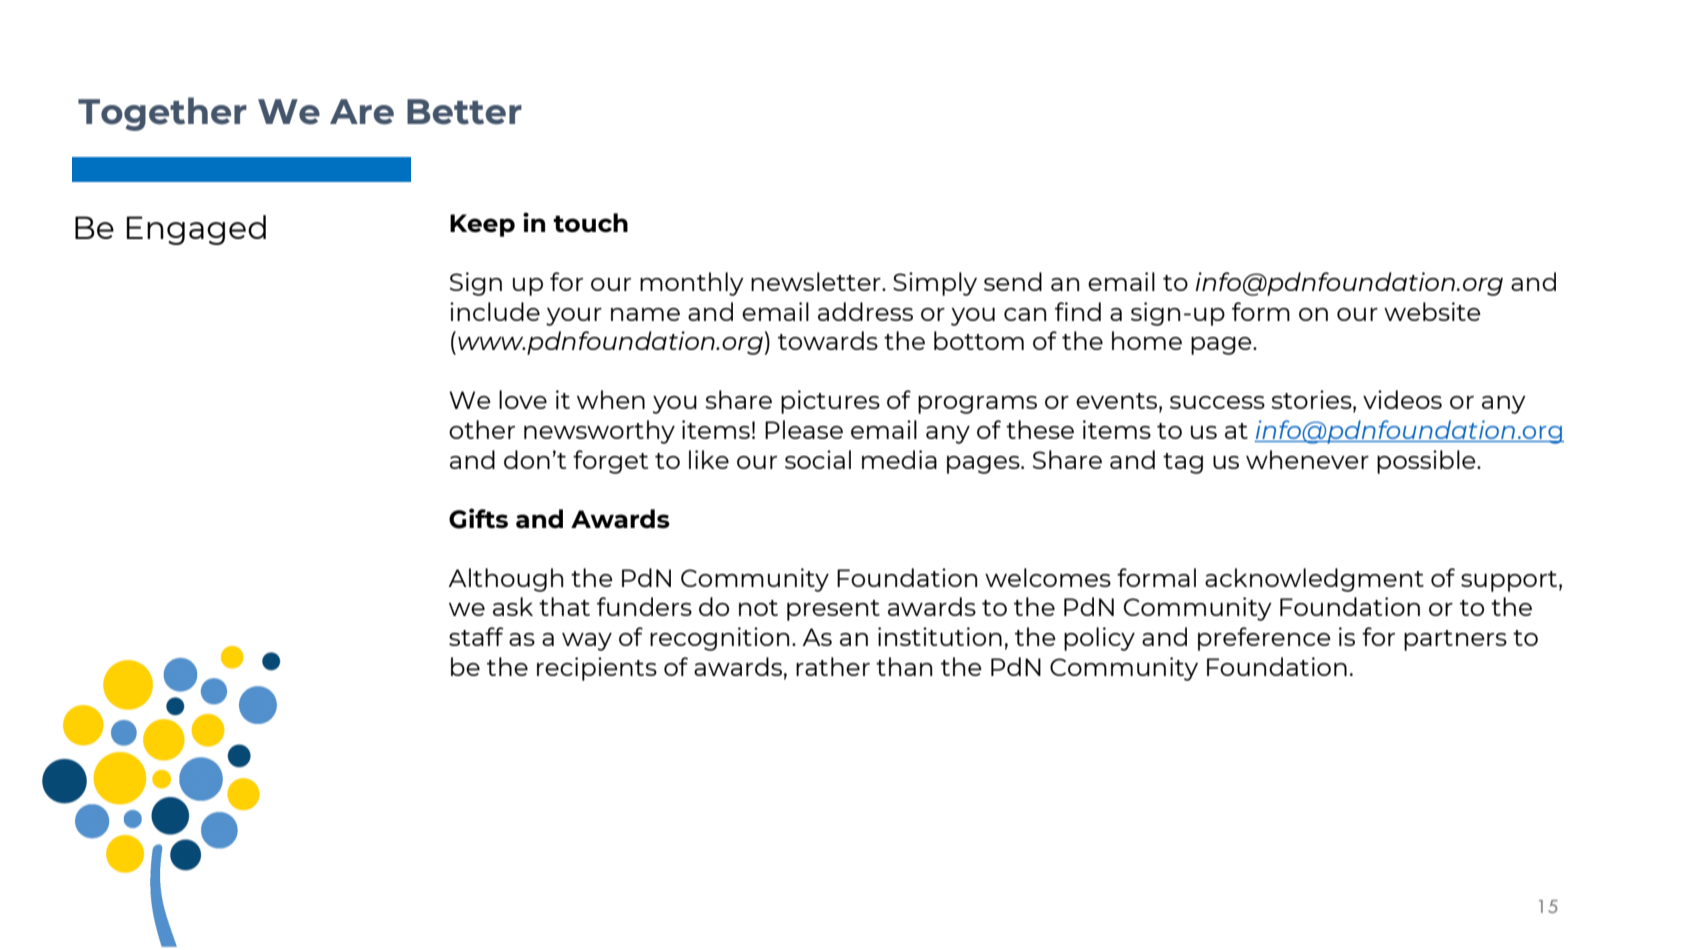 Image resolution: width=1688 pixels, height=950 pixels. Describe the element at coordinates (464, 112) in the screenshot. I see `Better` at that location.
